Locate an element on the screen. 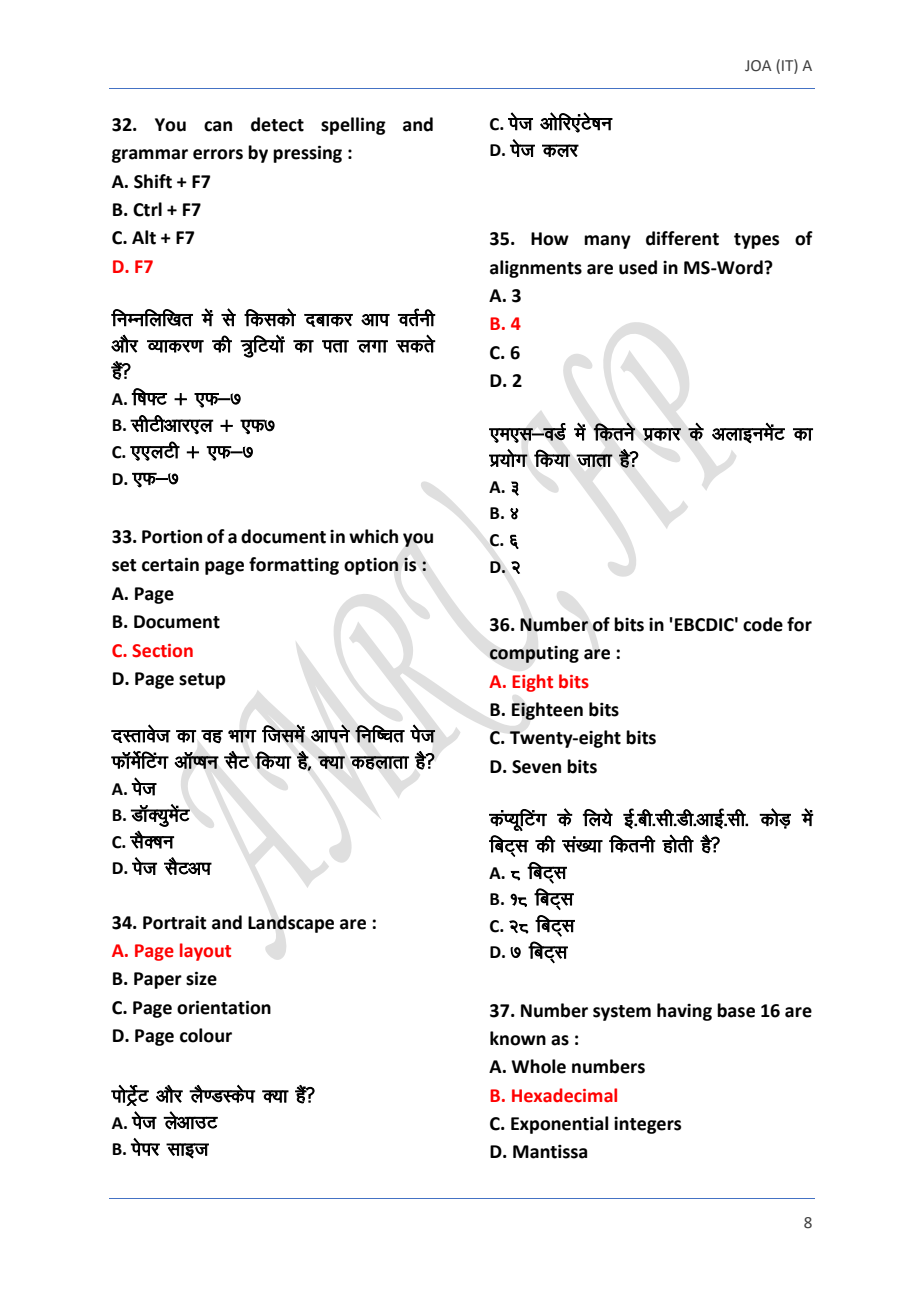 The width and height of the screenshot is (924, 1308). errors is located at coordinates (218, 154).
